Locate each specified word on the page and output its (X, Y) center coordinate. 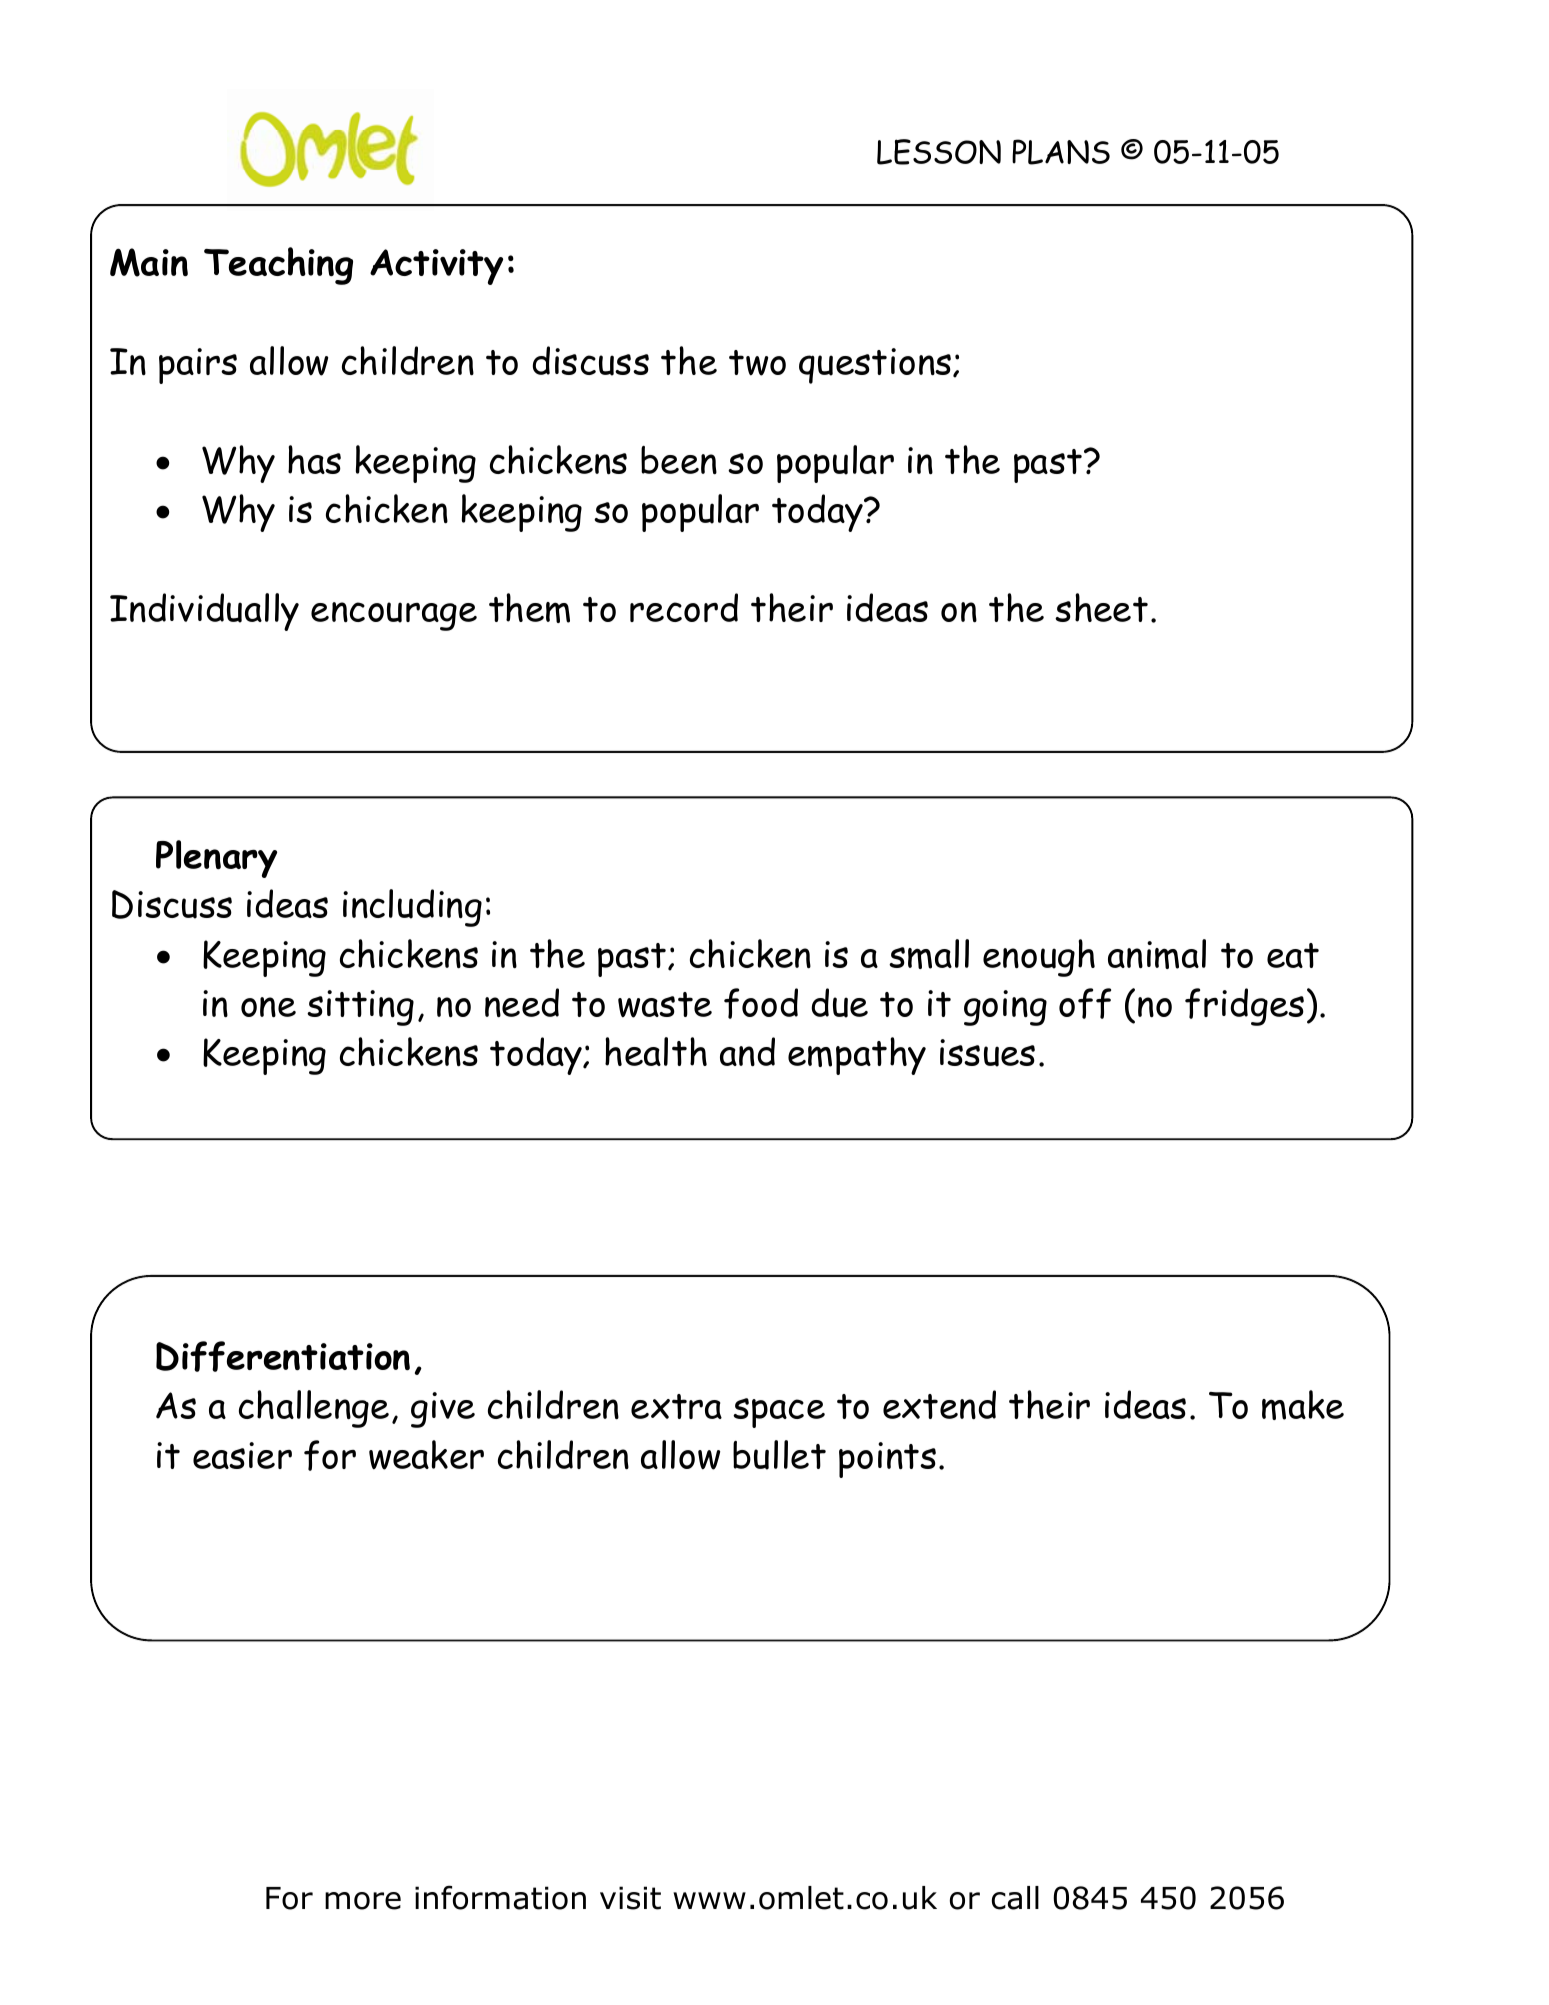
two (757, 363)
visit (630, 1898)
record (684, 607)
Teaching (278, 266)
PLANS (1061, 152)
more (363, 1901)
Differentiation (283, 1356)
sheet (1101, 607)
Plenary (216, 859)
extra (676, 1406)
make (1303, 1405)
